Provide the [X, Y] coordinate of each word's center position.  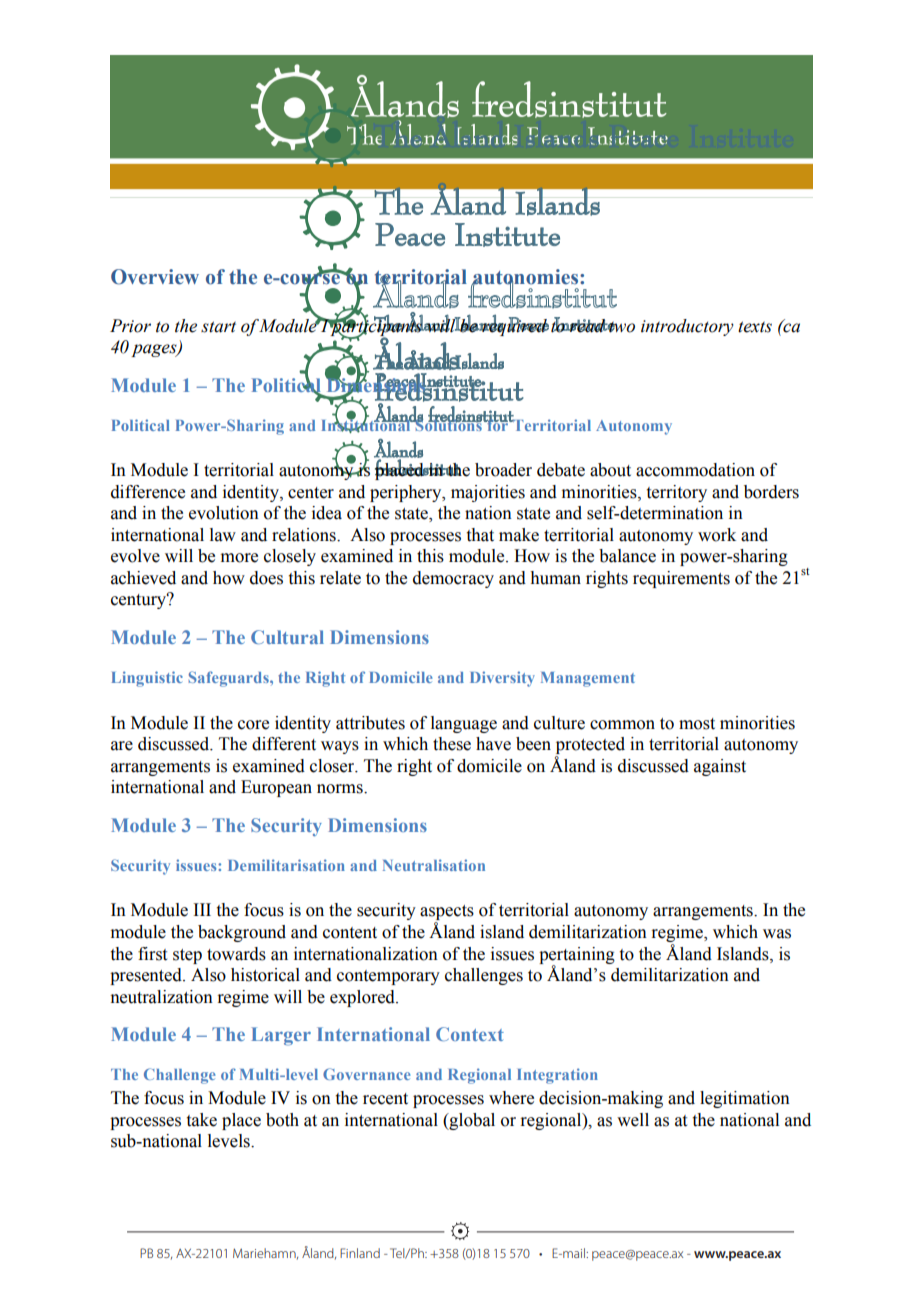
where [511, 1098]
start [218, 327]
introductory [687, 327]
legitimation [745, 1099]
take [202, 1120]
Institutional [367, 425]
